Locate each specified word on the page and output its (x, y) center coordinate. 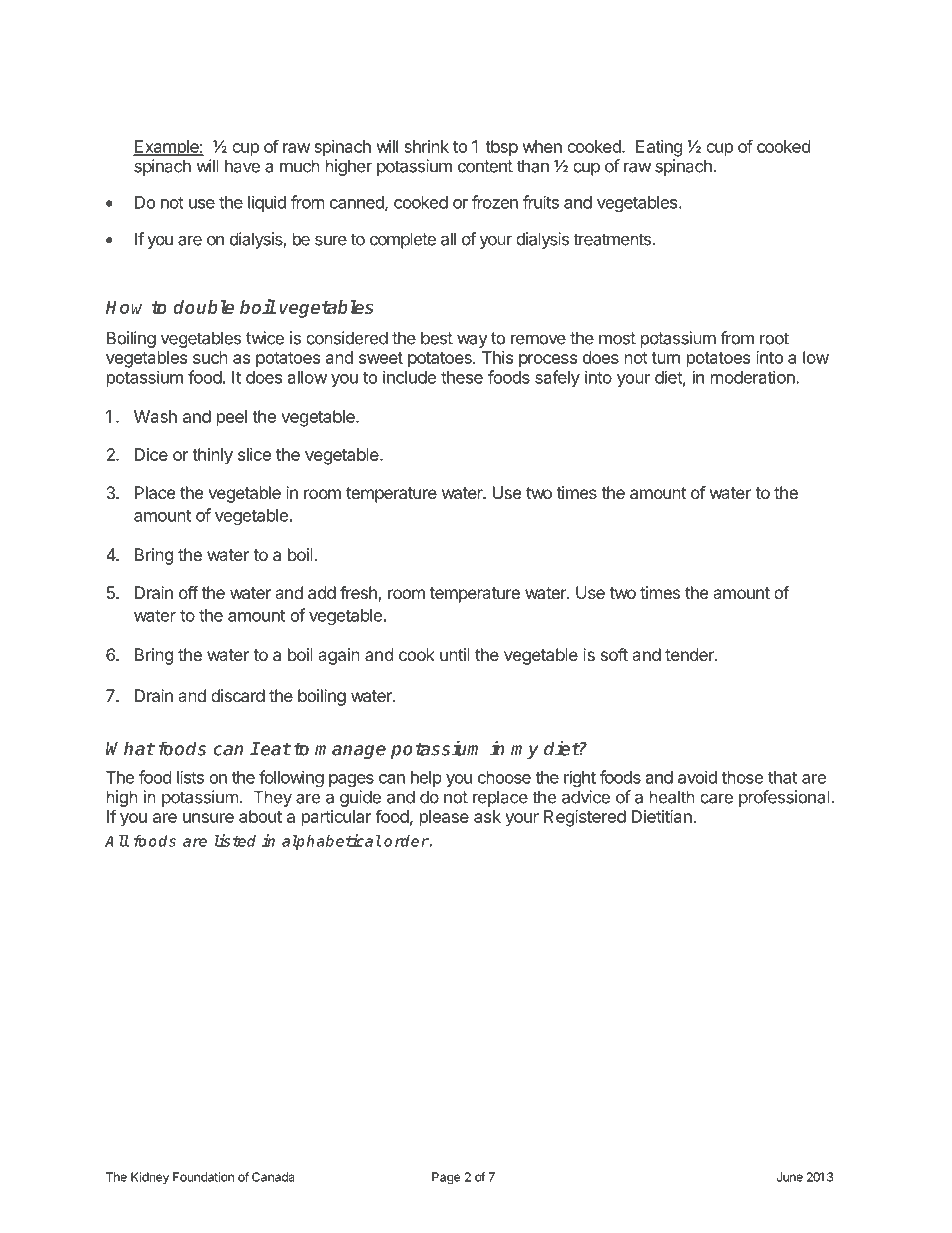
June (790, 1177)
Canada (273, 1177)
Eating (659, 148)
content (485, 166)
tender (690, 654)
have (242, 166)
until (455, 654)
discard (238, 695)
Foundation (203, 1177)
